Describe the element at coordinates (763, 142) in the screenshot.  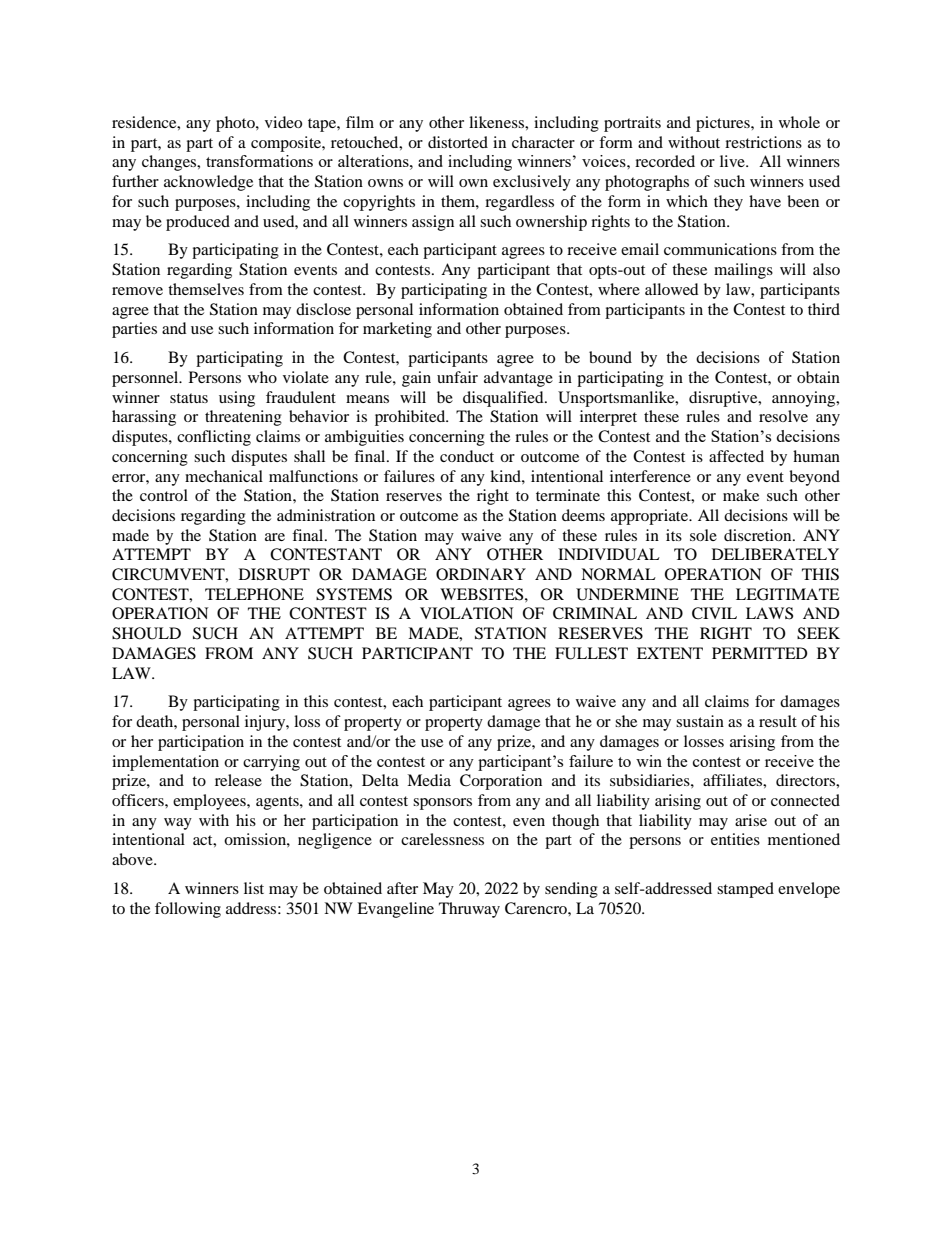
I see `restrictions` at that location.
